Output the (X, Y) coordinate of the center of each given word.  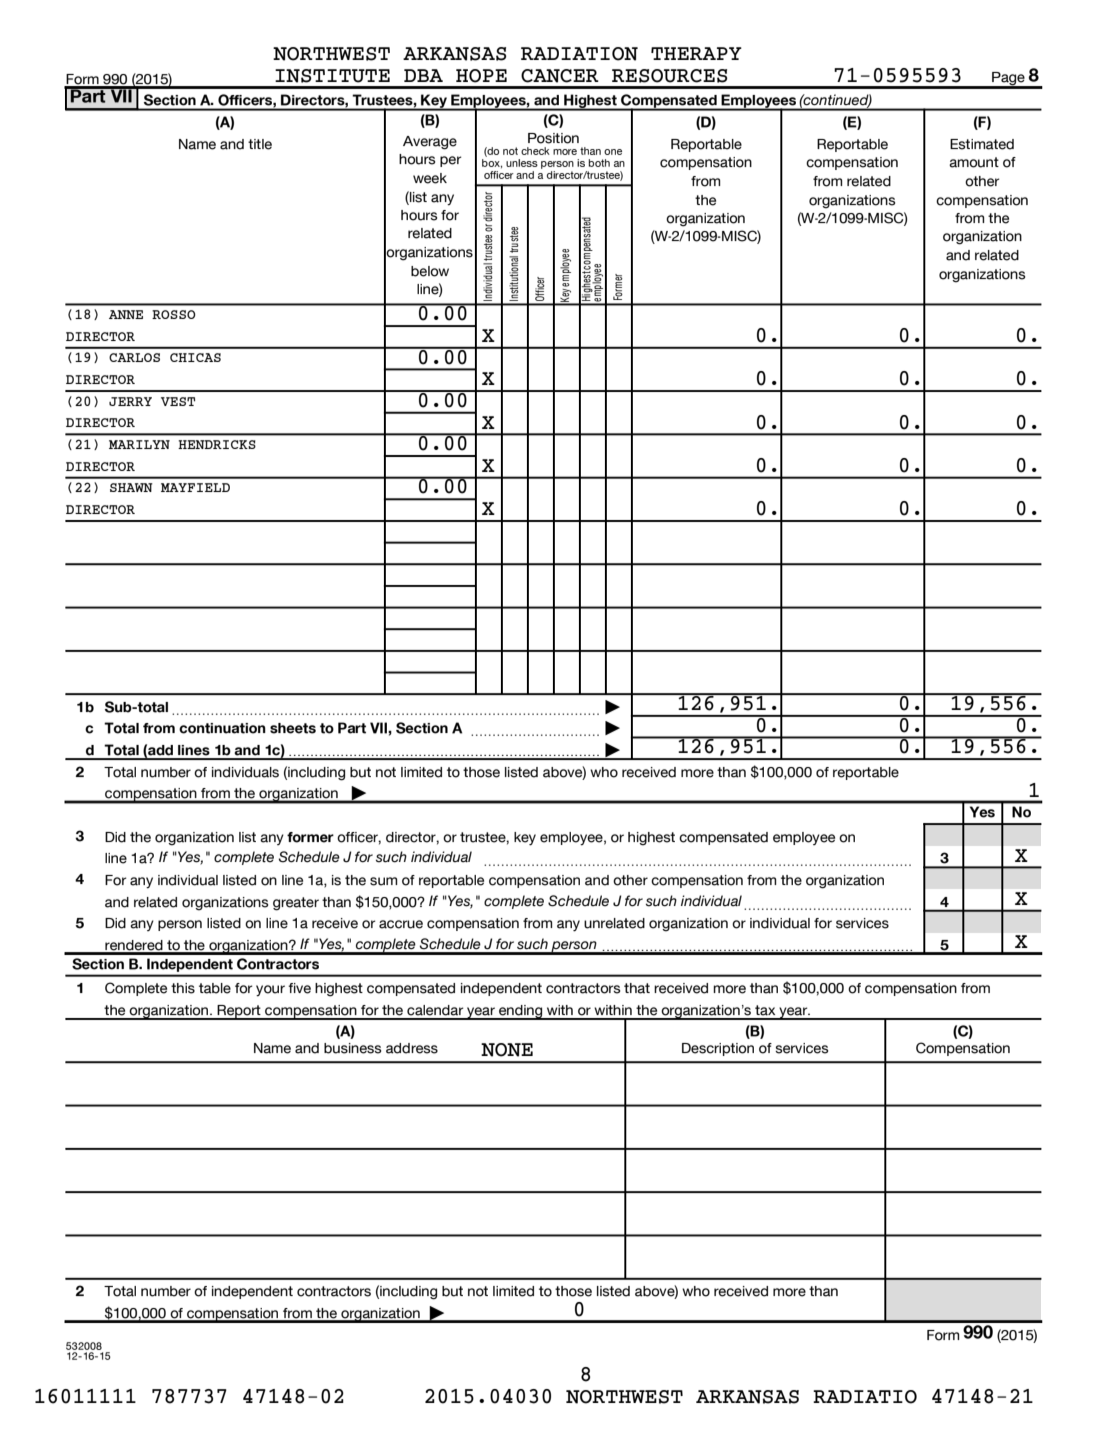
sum (383, 881)
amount (974, 162)
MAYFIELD (195, 487)
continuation (222, 728)
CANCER (560, 76)
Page (1008, 80)
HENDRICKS (217, 444)
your (270, 991)
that (637, 988)
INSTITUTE (332, 76)
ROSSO (174, 314)
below (430, 271)
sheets (293, 728)
